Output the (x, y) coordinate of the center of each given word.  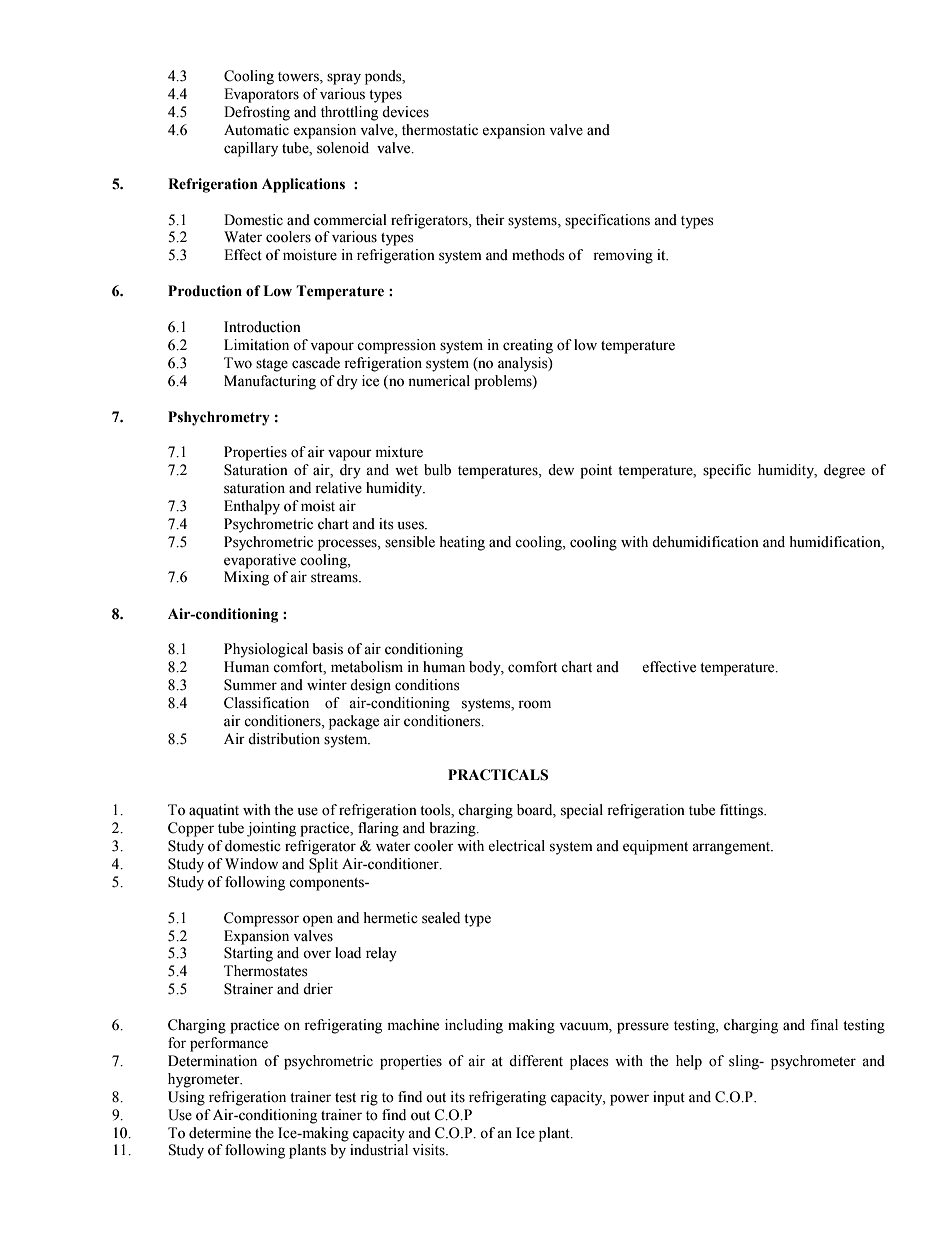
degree (844, 471)
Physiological (266, 650)
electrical (516, 846)
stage (272, 365)
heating (462, 543)
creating (528, 346)
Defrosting (257, 113)
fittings (742, 811)
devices (405, 112)
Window (251, 864)
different (536, 1061)
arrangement (732, 848)
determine (220, 1133)
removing (623, 256)
